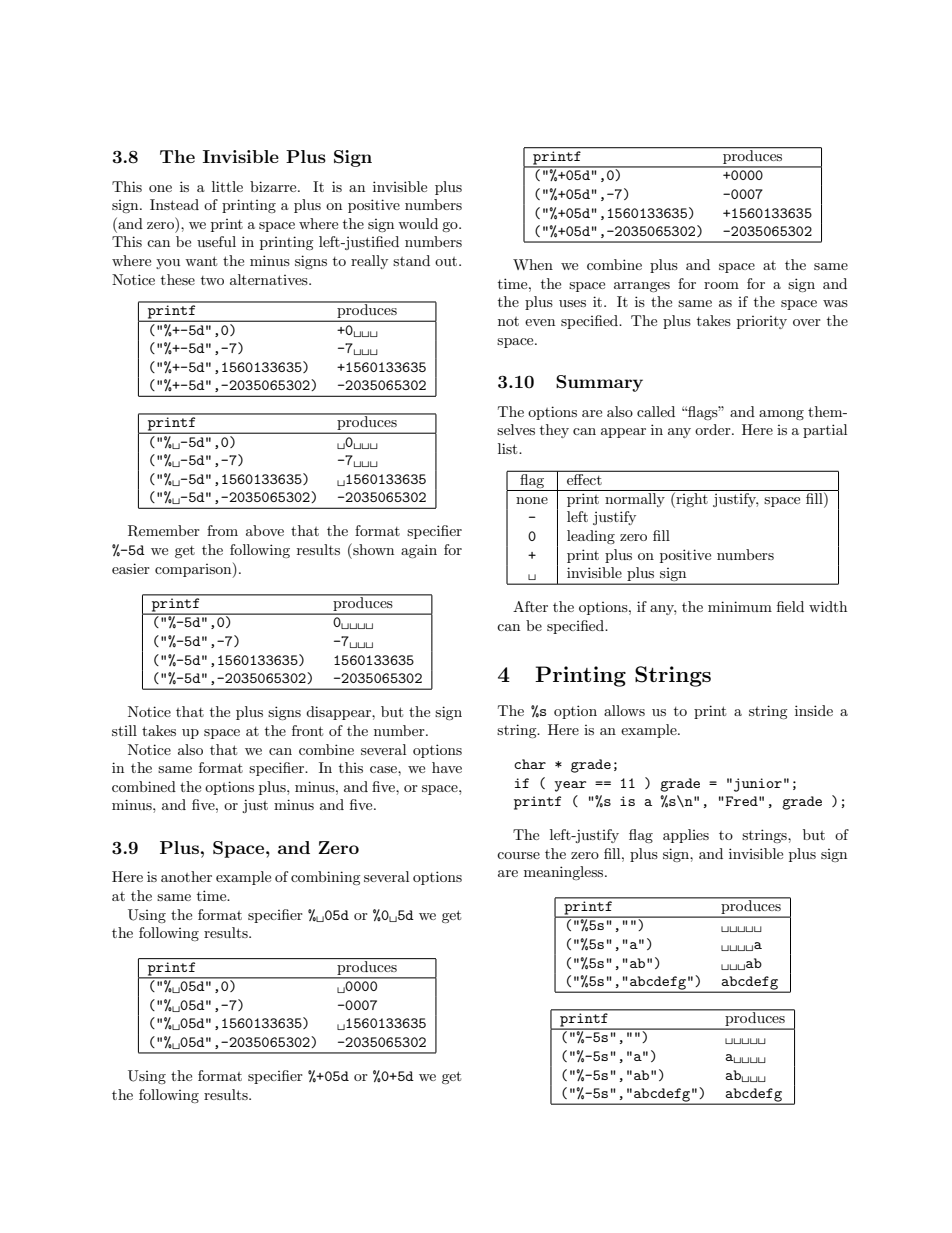 Image resolution: width=952 pixels, height=1233 pixels. I want to click on would, so click(418, 223).
